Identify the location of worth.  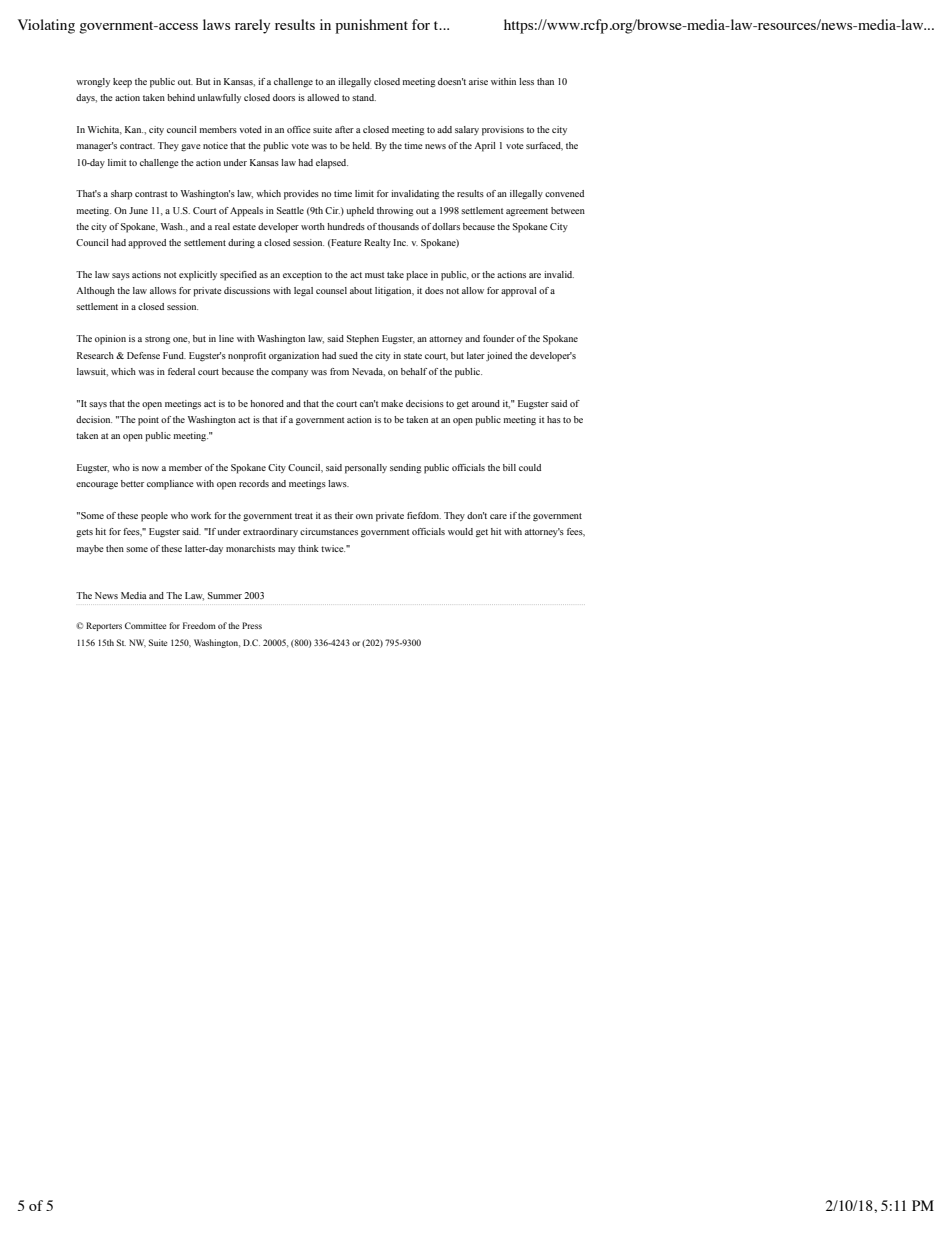
(313, 226).
